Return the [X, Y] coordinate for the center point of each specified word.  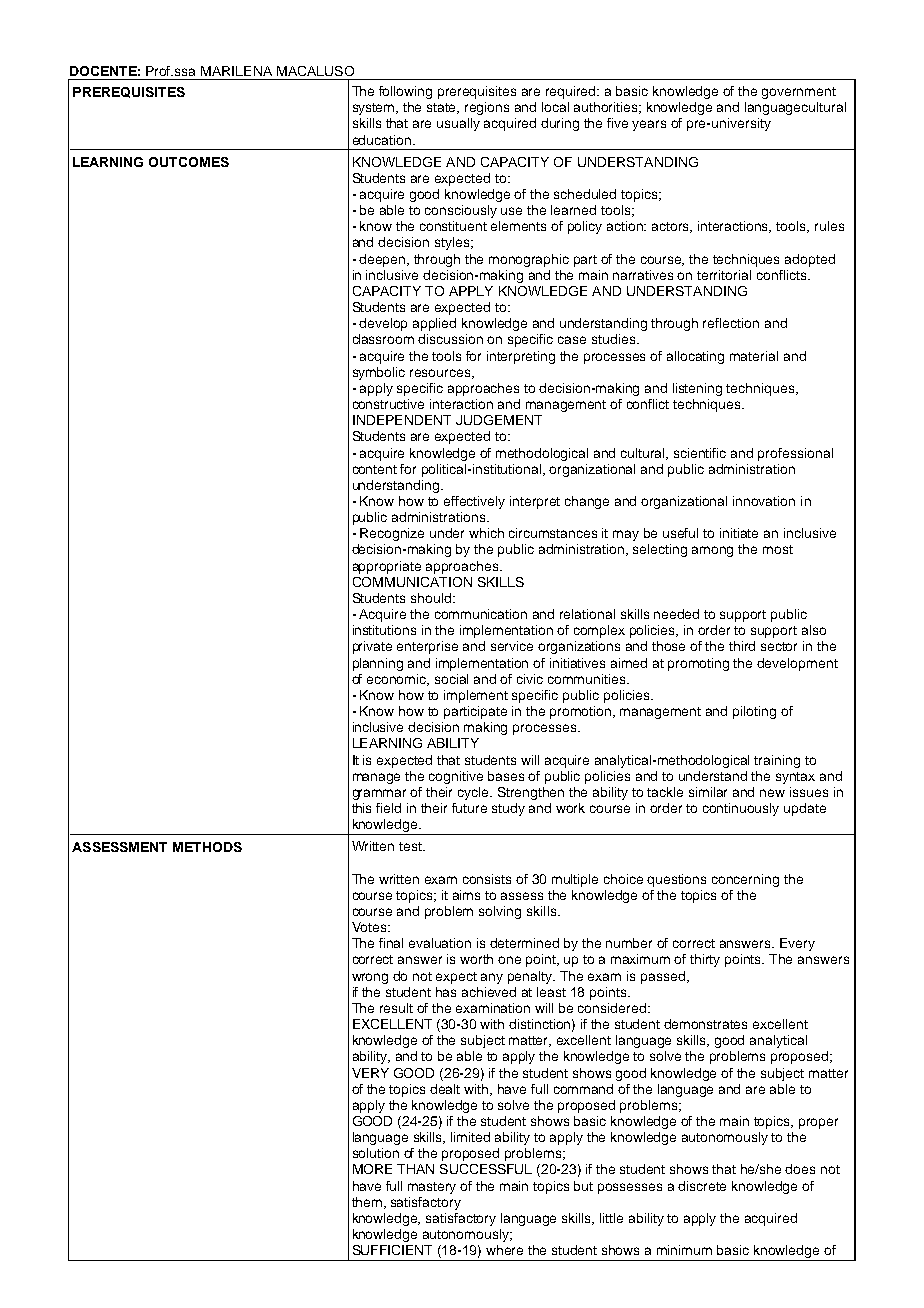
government [799, 93]
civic [530, 679]
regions [487, 108]
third [742, 646]
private [372, 647]
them [367, 1202]
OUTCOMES [189, 162]
